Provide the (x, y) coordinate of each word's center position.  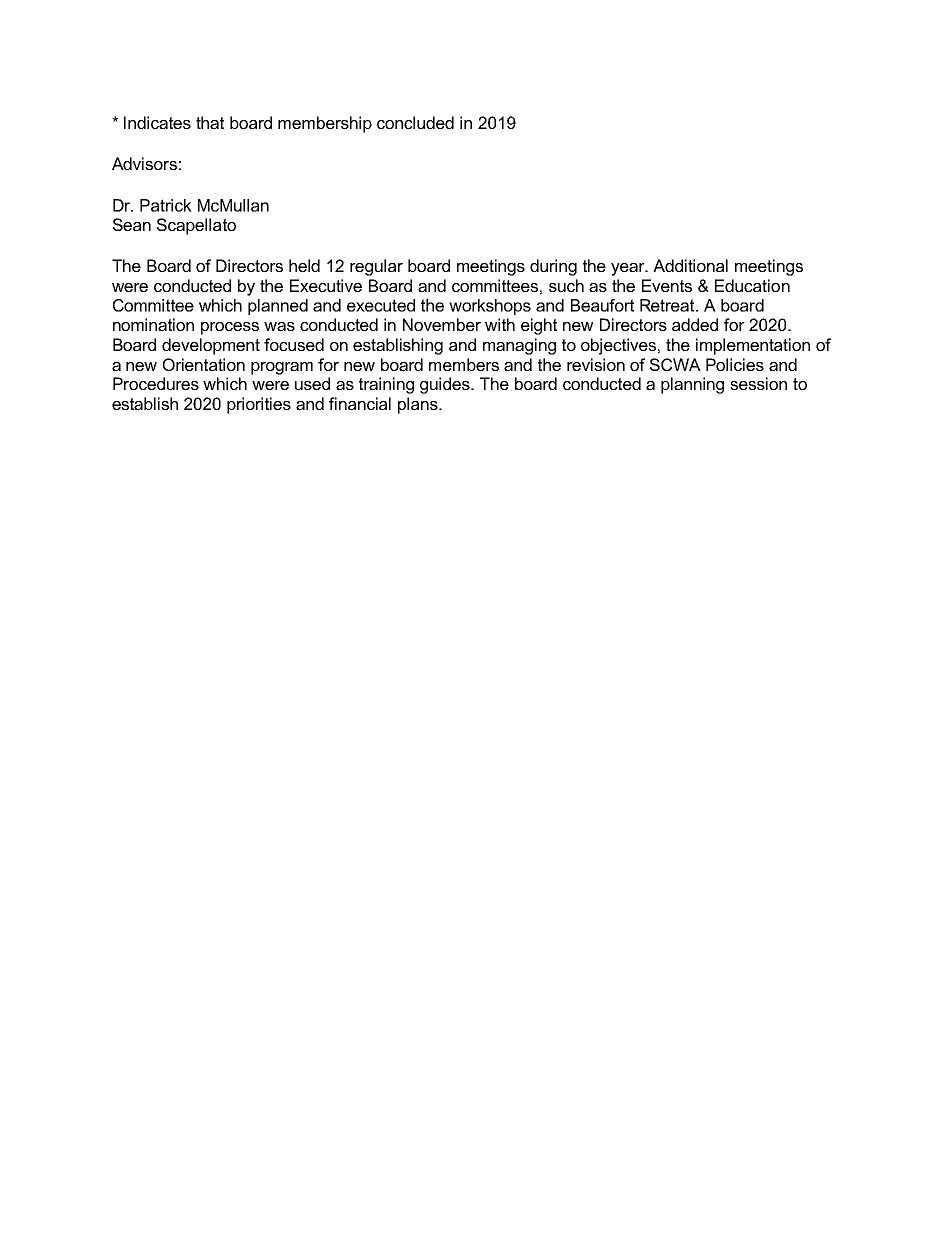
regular (376, 267)
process (230, 328)
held (304, 265)
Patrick (166, 205)
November (442, 324)
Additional (690, 265)
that (210, 122)
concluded (415, 122)
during (553, 267)
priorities (259, 405)
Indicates (157, 122)
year (629, 269)
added (695, 324)
